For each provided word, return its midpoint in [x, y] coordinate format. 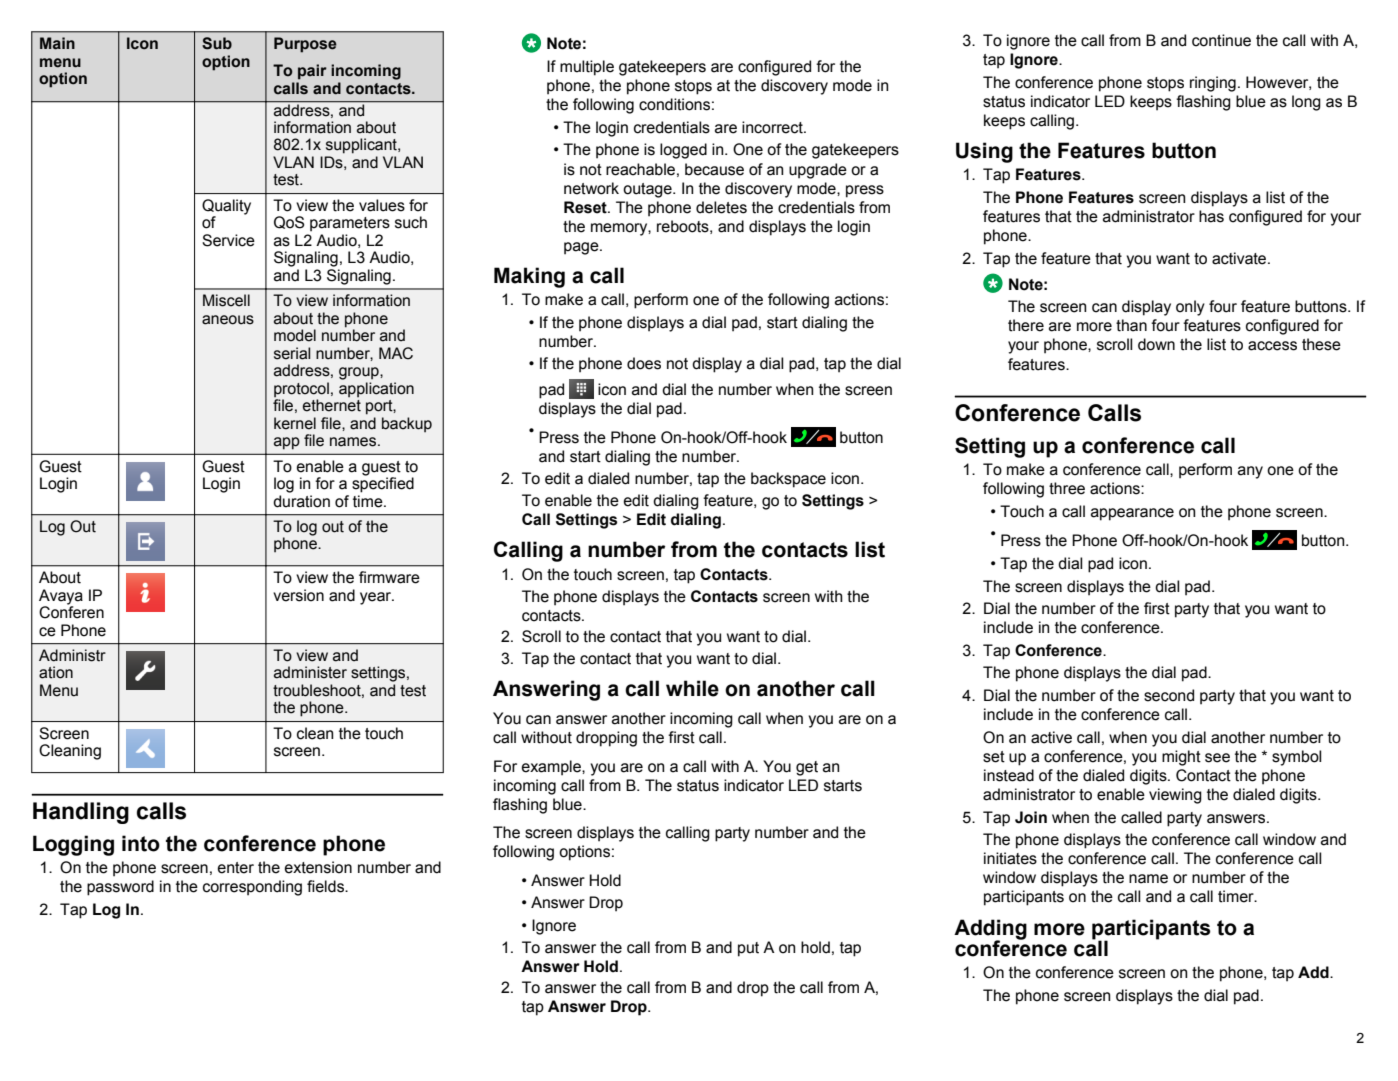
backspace [788, 480]
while [692, 688]
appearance [1132, 514]
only [1190, 308]
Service [228, 240]
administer [310, 672]
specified [383, 484]
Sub [217, 43]
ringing [1213, 84]
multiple [587, 68]
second [1169, 695]
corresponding [252, 888]
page [582, 248]
